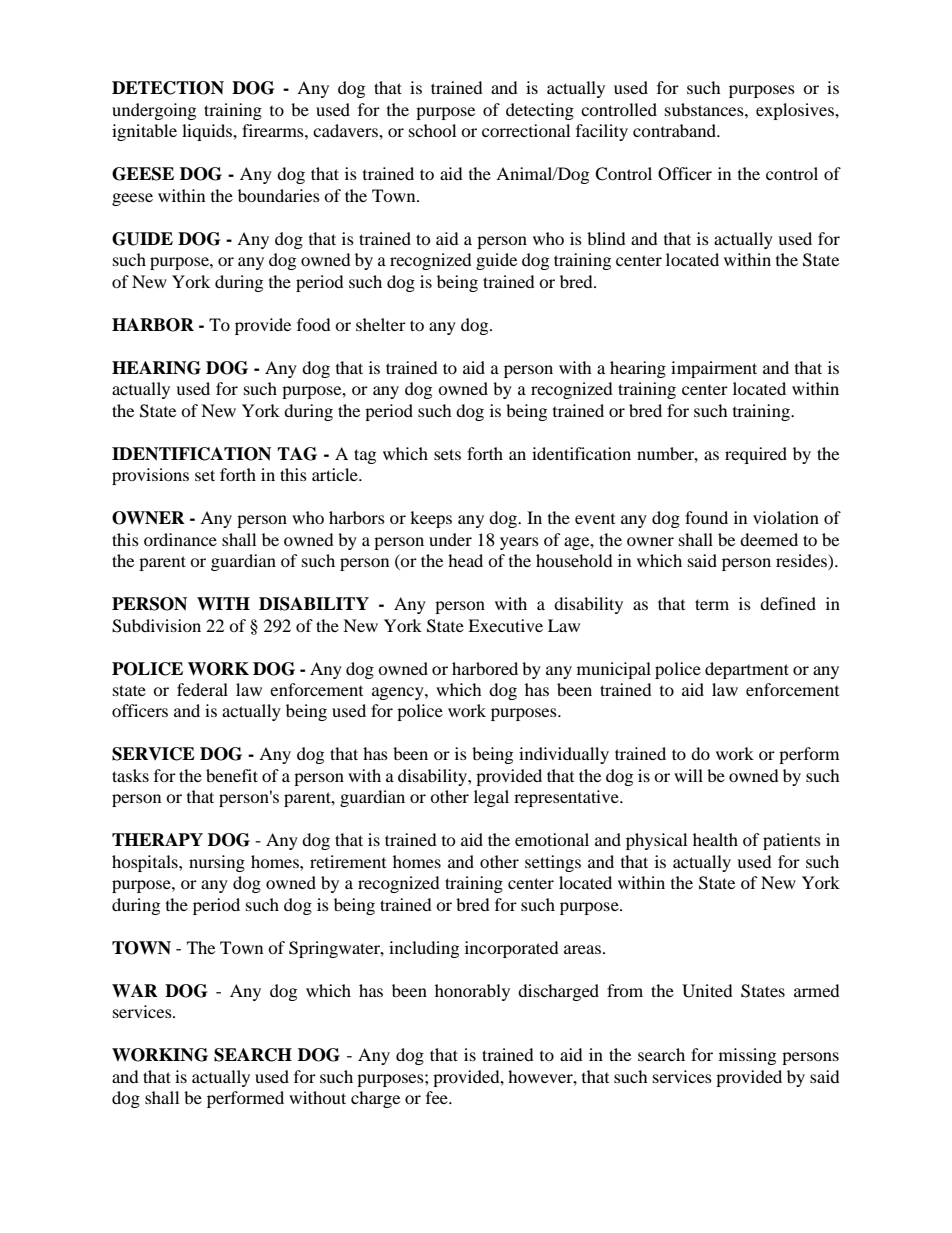  What do you see at coordinates (465, 560) in the screenshot?
I see `head` at bounding box center [465, 560].
